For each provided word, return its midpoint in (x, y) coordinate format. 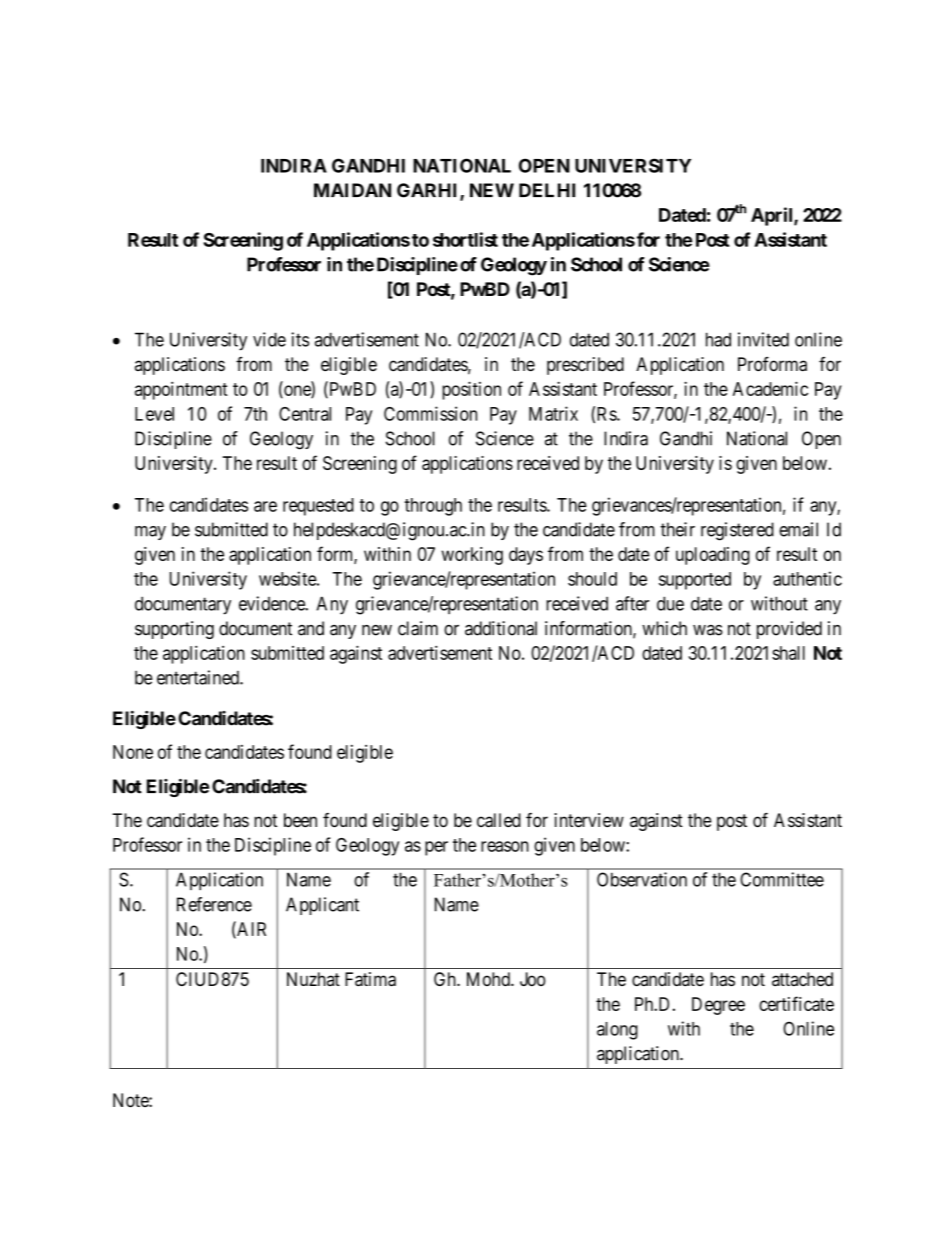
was (708, 630)
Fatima (370, 979)
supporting (174, 630)
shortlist (465, 239)
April (773, 216)
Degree (718, 1006)
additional (501, 628)
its (300, 339)
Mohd (489, 979)
